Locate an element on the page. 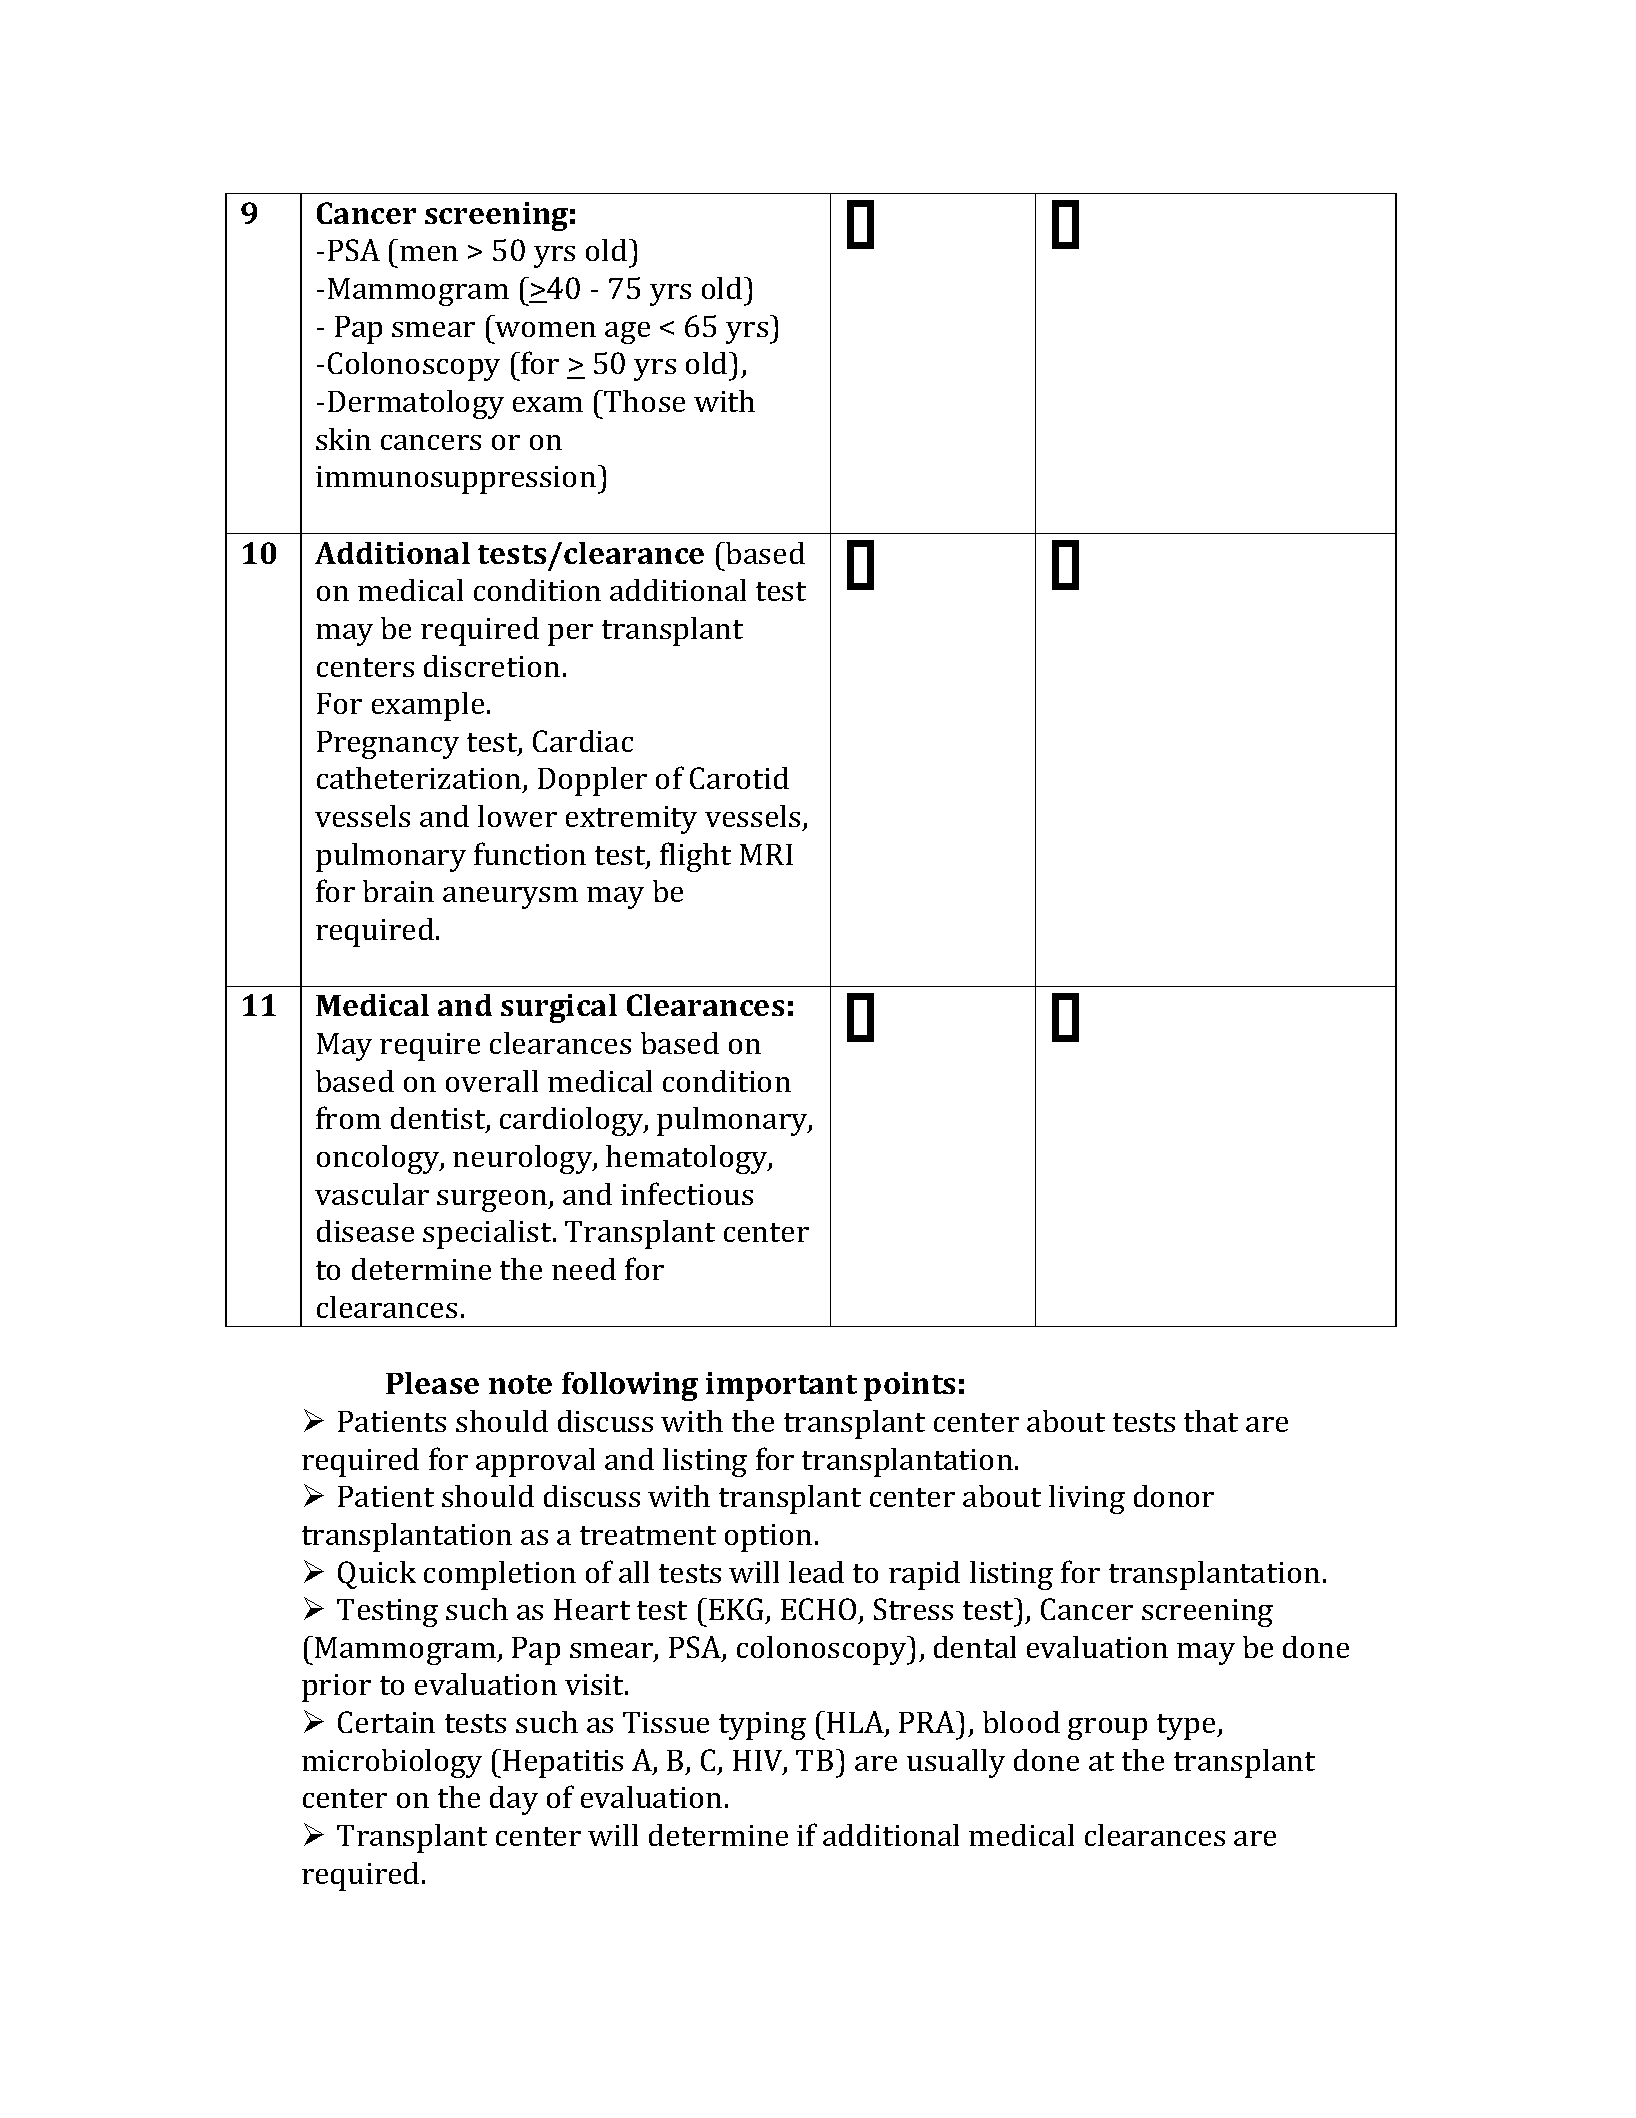 The height and width of the image is (2118, 1636). typing is located at coordinates (762, 1726).
